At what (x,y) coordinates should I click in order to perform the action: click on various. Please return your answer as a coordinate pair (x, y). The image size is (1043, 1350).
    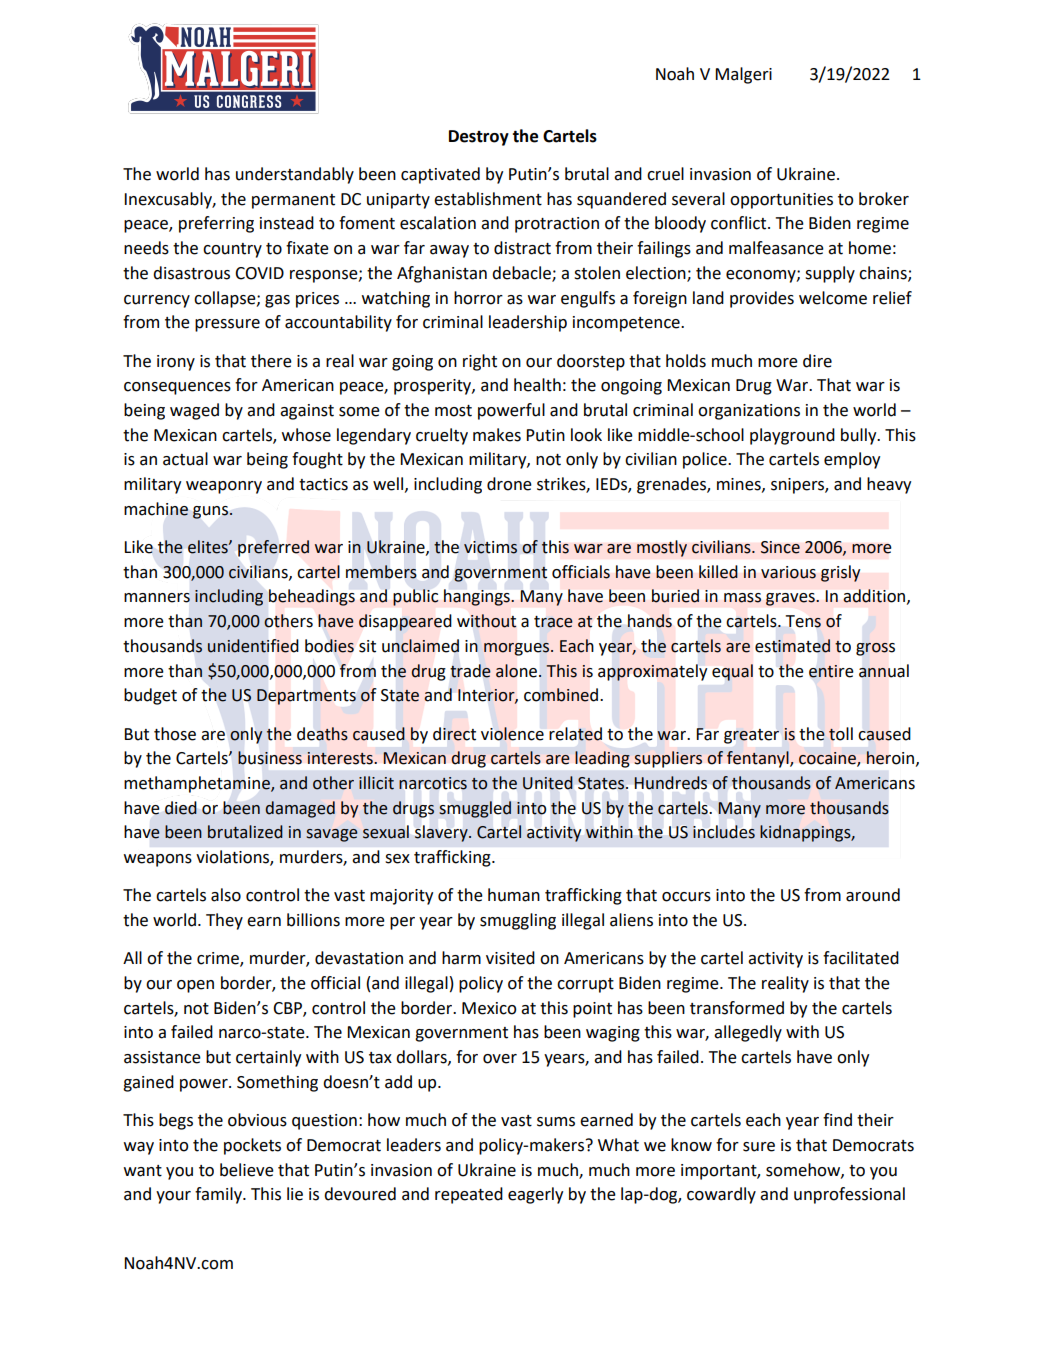
    Looking at the image, I should click on (788, 572).
